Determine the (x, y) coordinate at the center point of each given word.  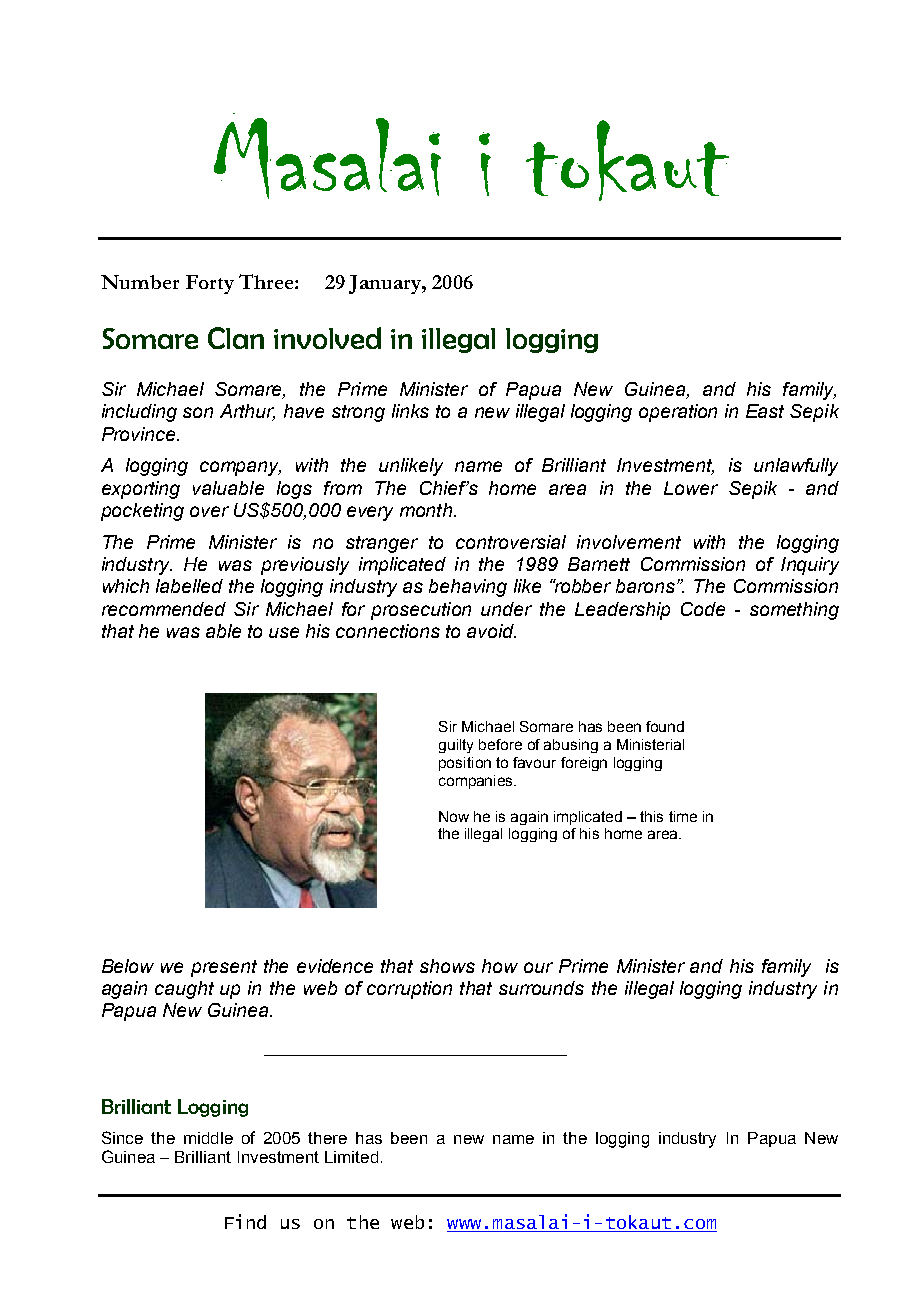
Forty (210, 284)
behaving (468, 588)
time (683, 816)
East (765, 411)
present (224, 968)
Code (703, 609)
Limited (351, 1157)
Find (245, 1221)
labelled (189, 586)
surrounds (541, 988)
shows (447, 966)
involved (327, 338)
